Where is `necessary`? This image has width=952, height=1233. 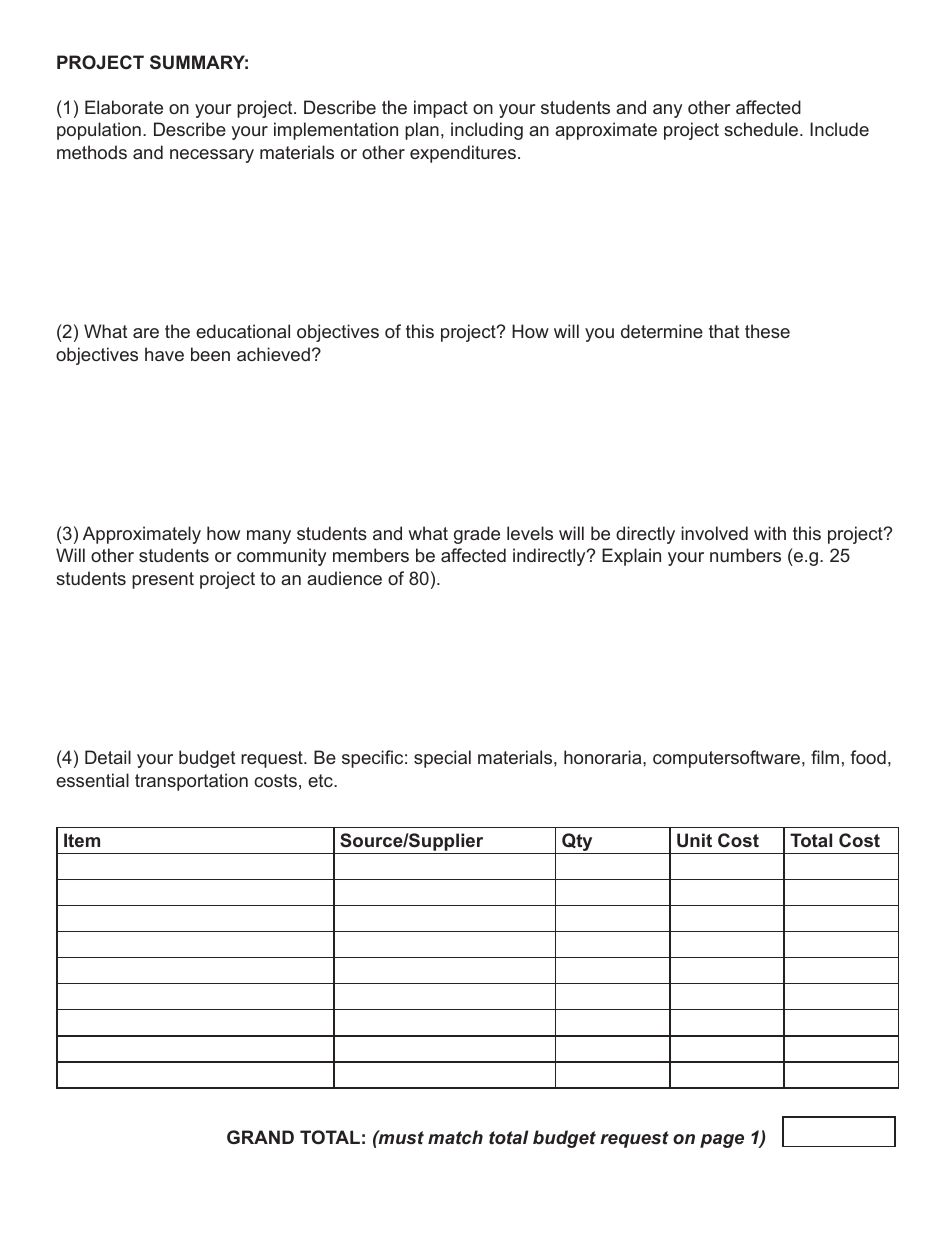
necessary is located at coordinates (212, 156).
